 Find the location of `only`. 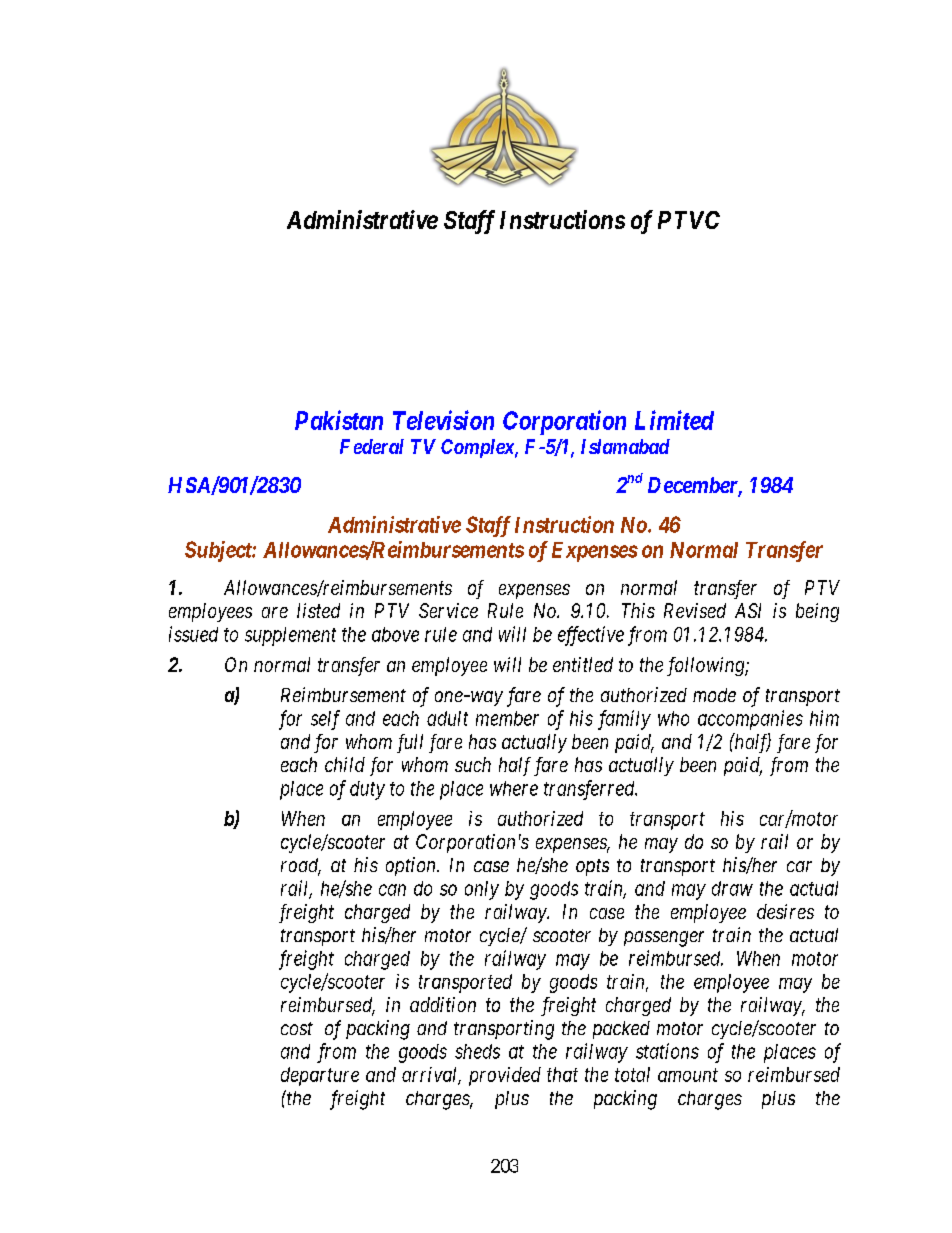

only is located at coordinates (482, 890).
